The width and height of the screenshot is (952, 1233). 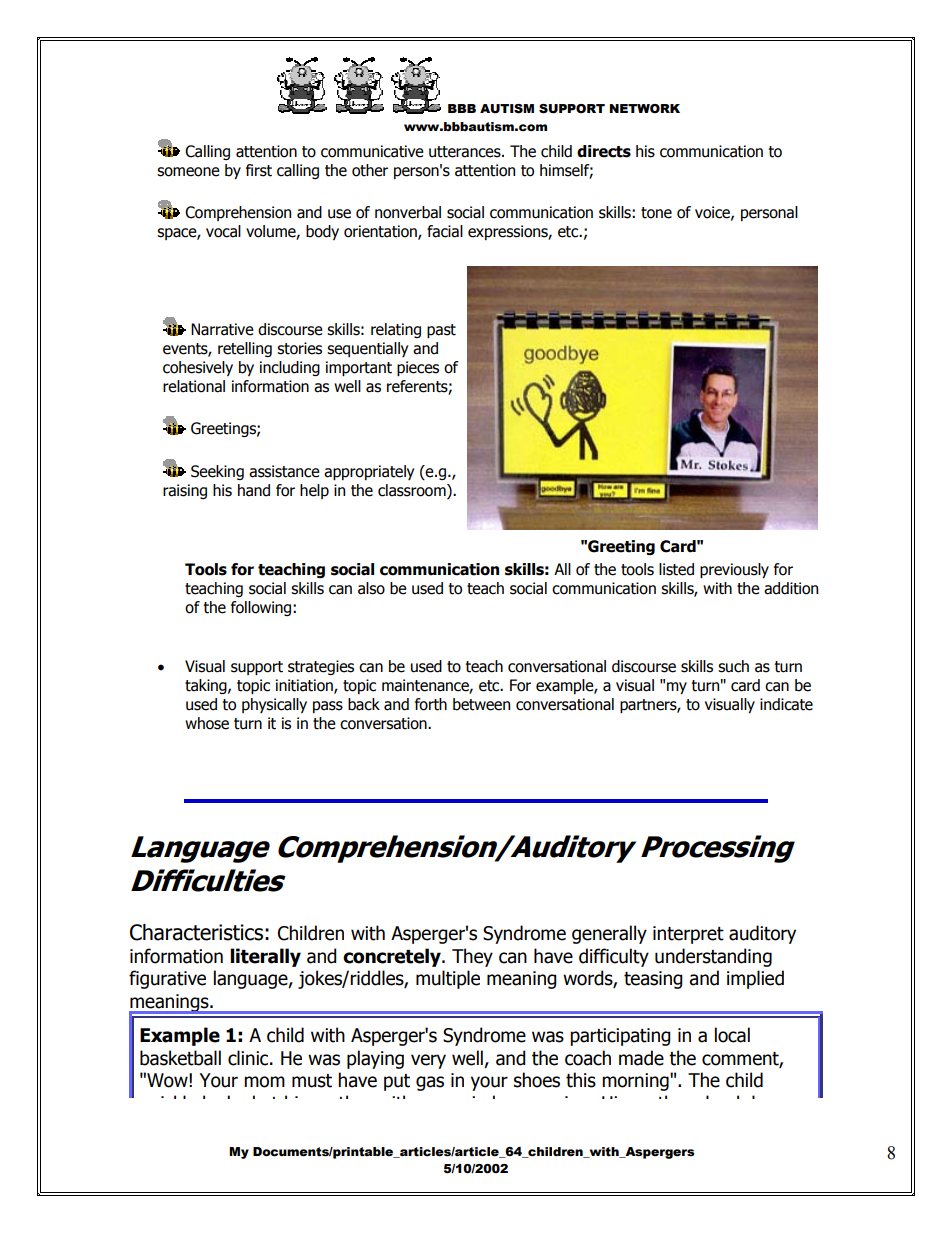 I want to click on hand, so click(x=254, y=490).
